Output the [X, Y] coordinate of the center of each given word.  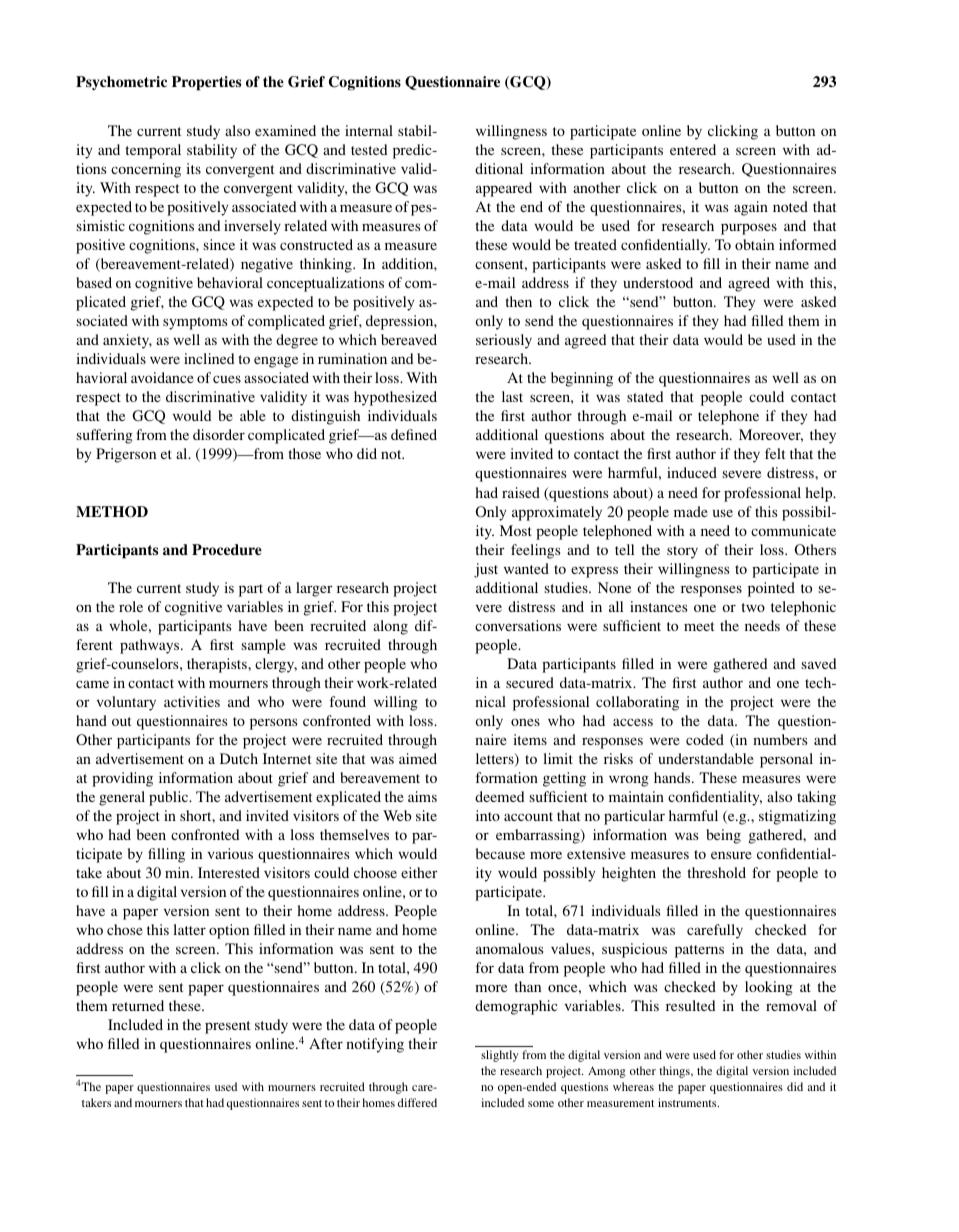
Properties [206, 83]
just [486, 570]
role [131, 606]
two [753, 607]
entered [693, 149]
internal [369, 130]
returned [138, 1005]
